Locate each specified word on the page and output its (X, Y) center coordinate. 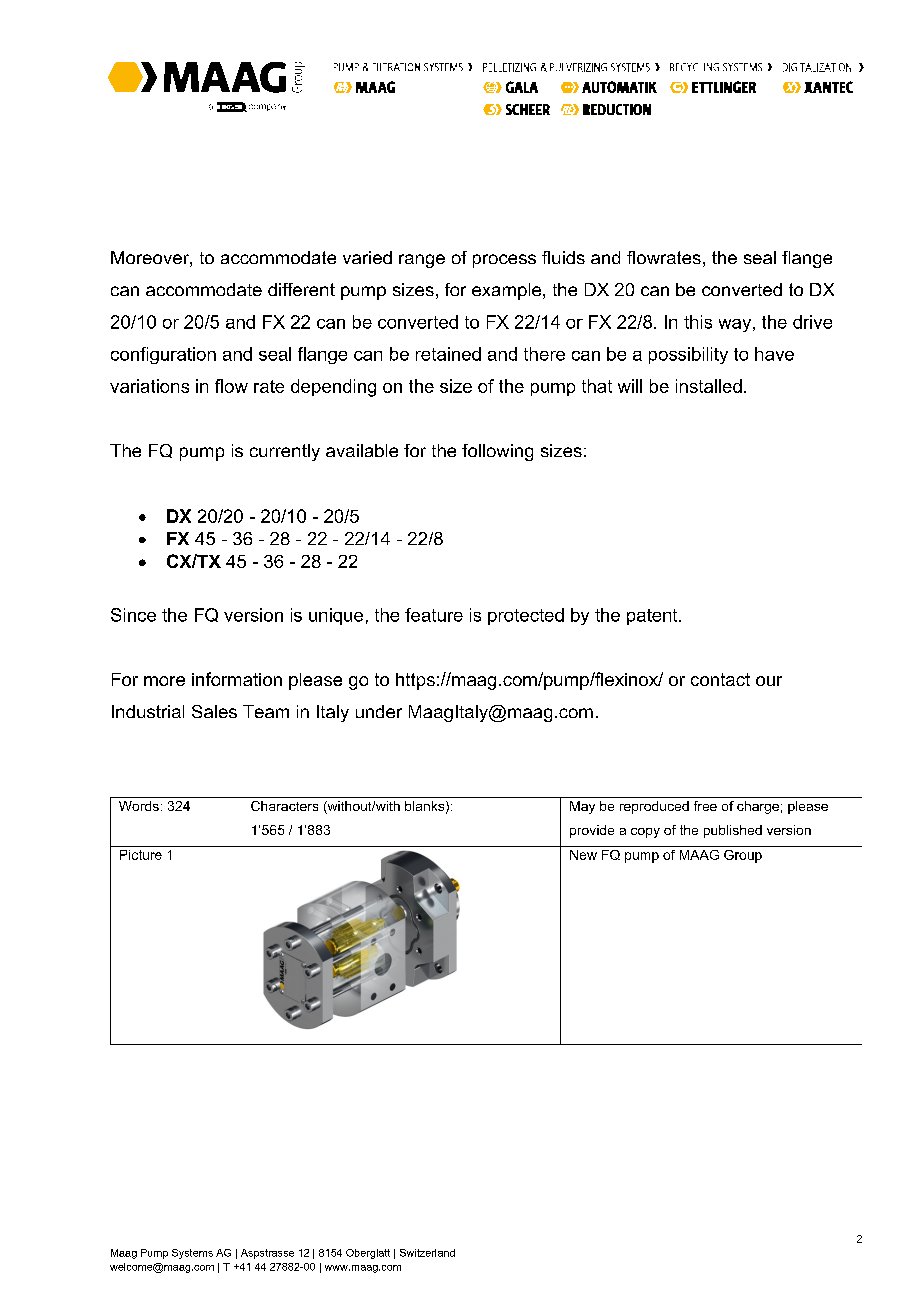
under (379, 711)
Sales (214, 711)
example (506, 291)
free (705, 806)
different (301, 289)
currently (285, 452)
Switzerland (427, 1253)
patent (653, 617)
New (583, 855)
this (698, 322)
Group (743, 856)
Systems (192, 1254)
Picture (141, 855)
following (497, 452)
